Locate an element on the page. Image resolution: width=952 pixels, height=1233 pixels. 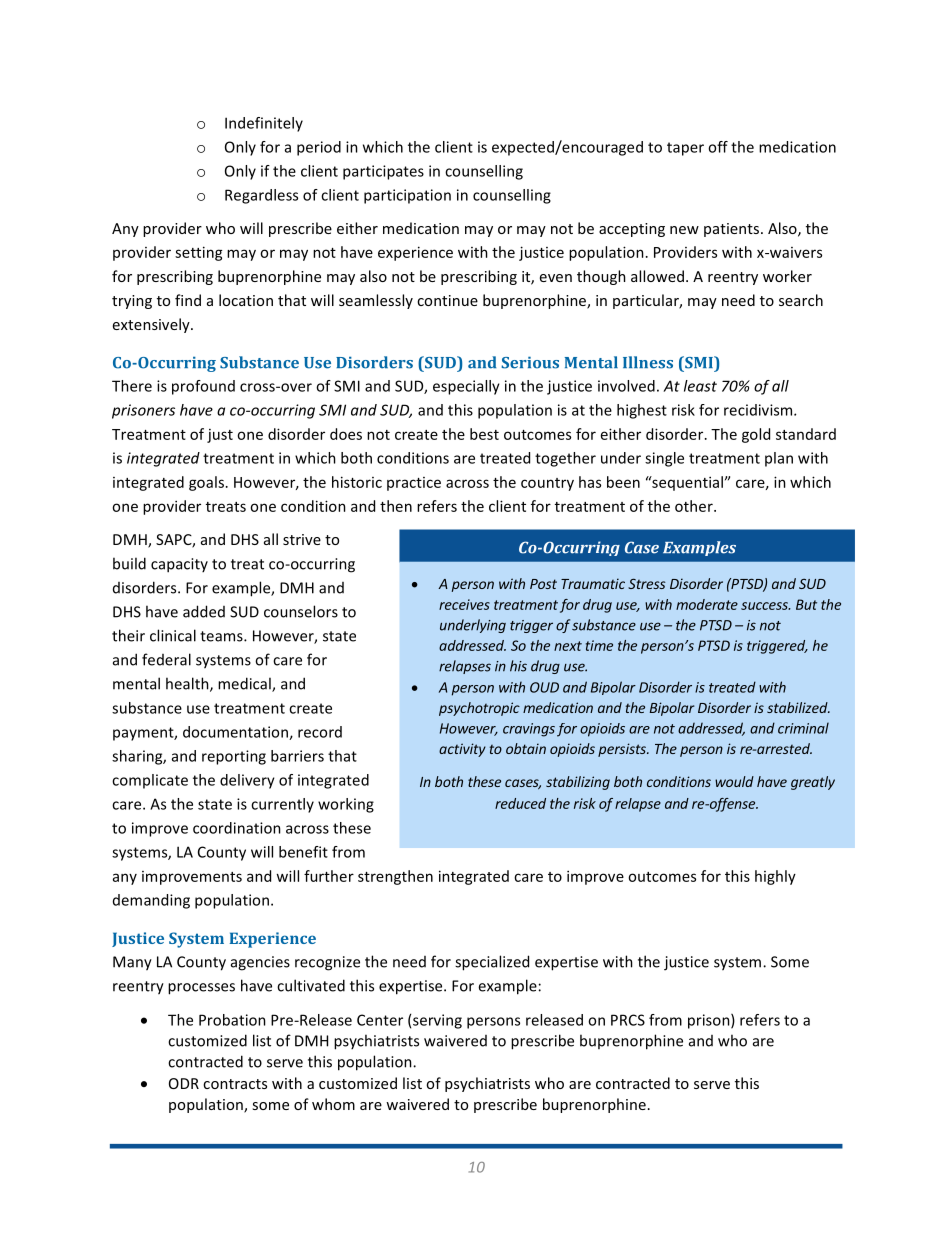
added is located at coordinates (204, 611).
